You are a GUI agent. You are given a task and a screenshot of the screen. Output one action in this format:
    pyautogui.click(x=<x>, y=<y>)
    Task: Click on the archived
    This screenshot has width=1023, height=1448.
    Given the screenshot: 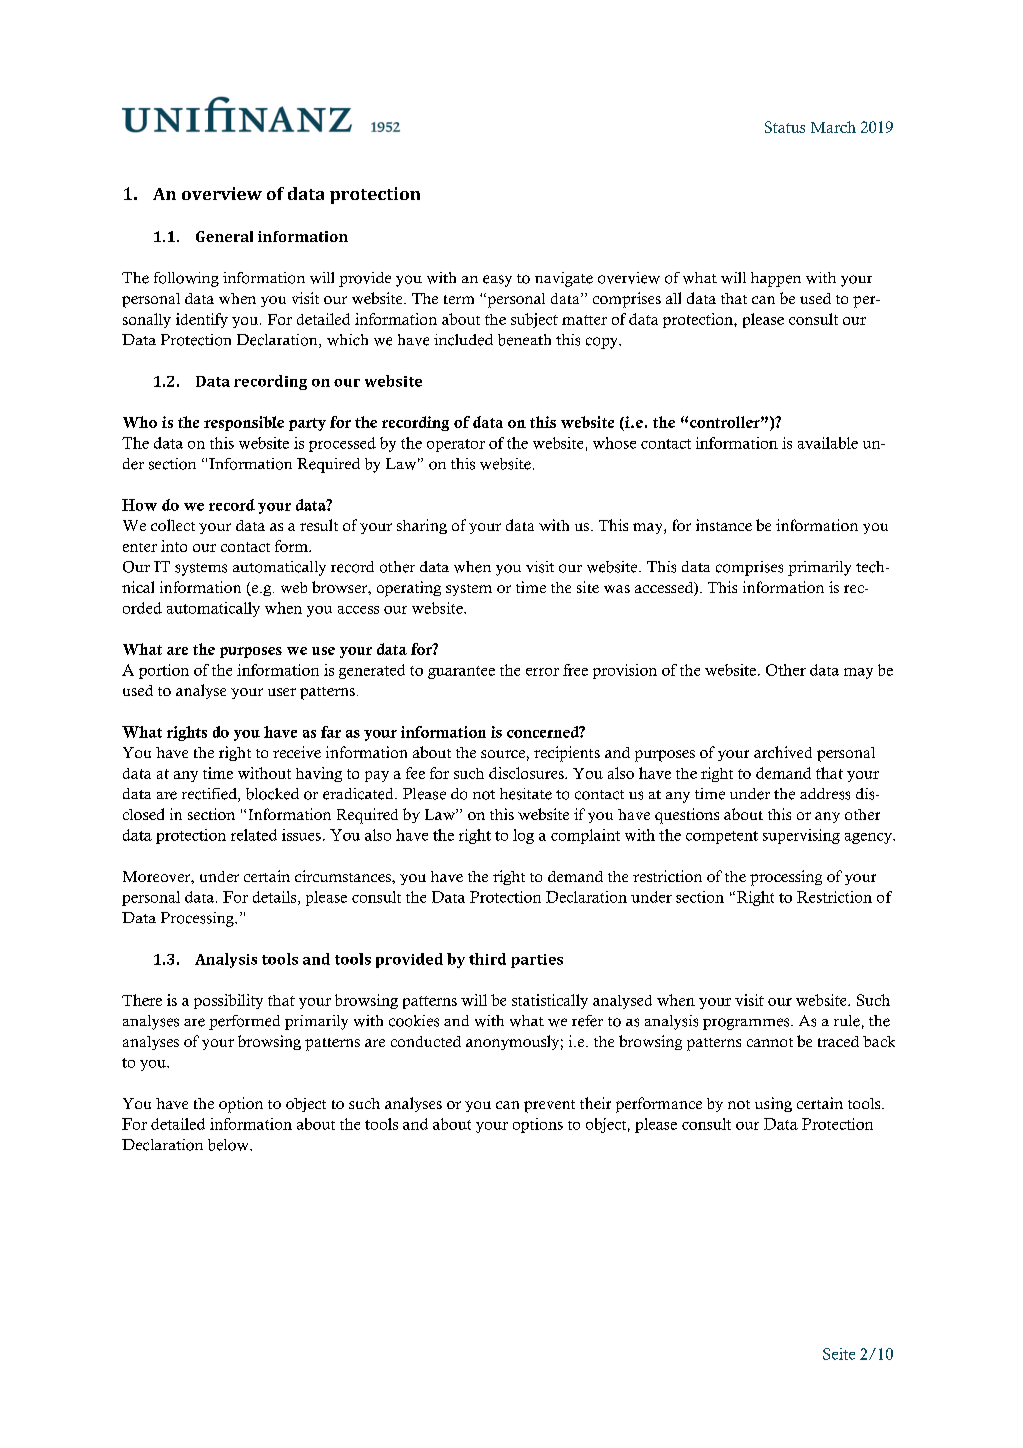 What is the action you would take?
    pyautogui.click(x=783, y=752)
